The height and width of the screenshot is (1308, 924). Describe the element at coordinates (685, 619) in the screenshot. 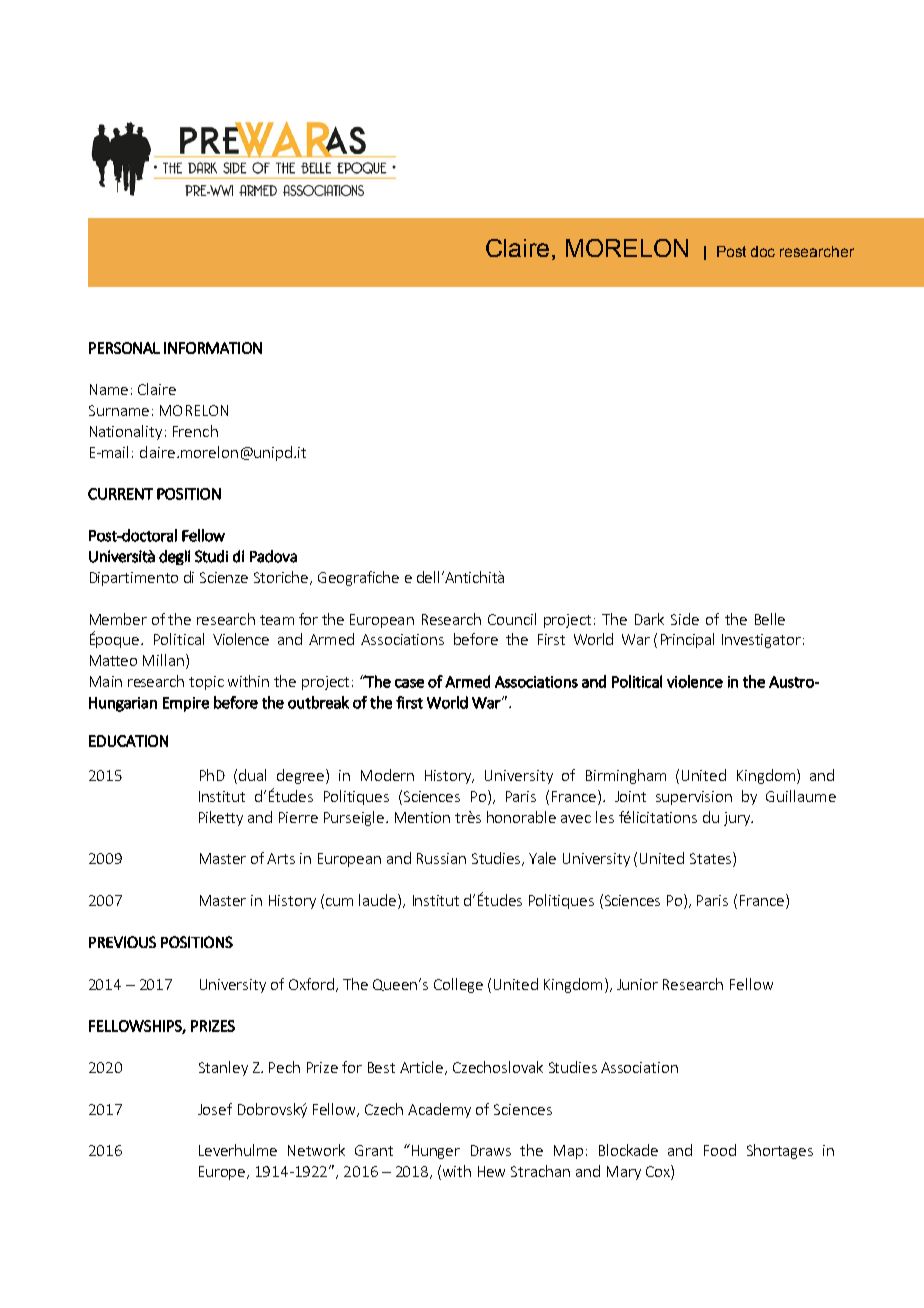

I see `Side` at that location.
